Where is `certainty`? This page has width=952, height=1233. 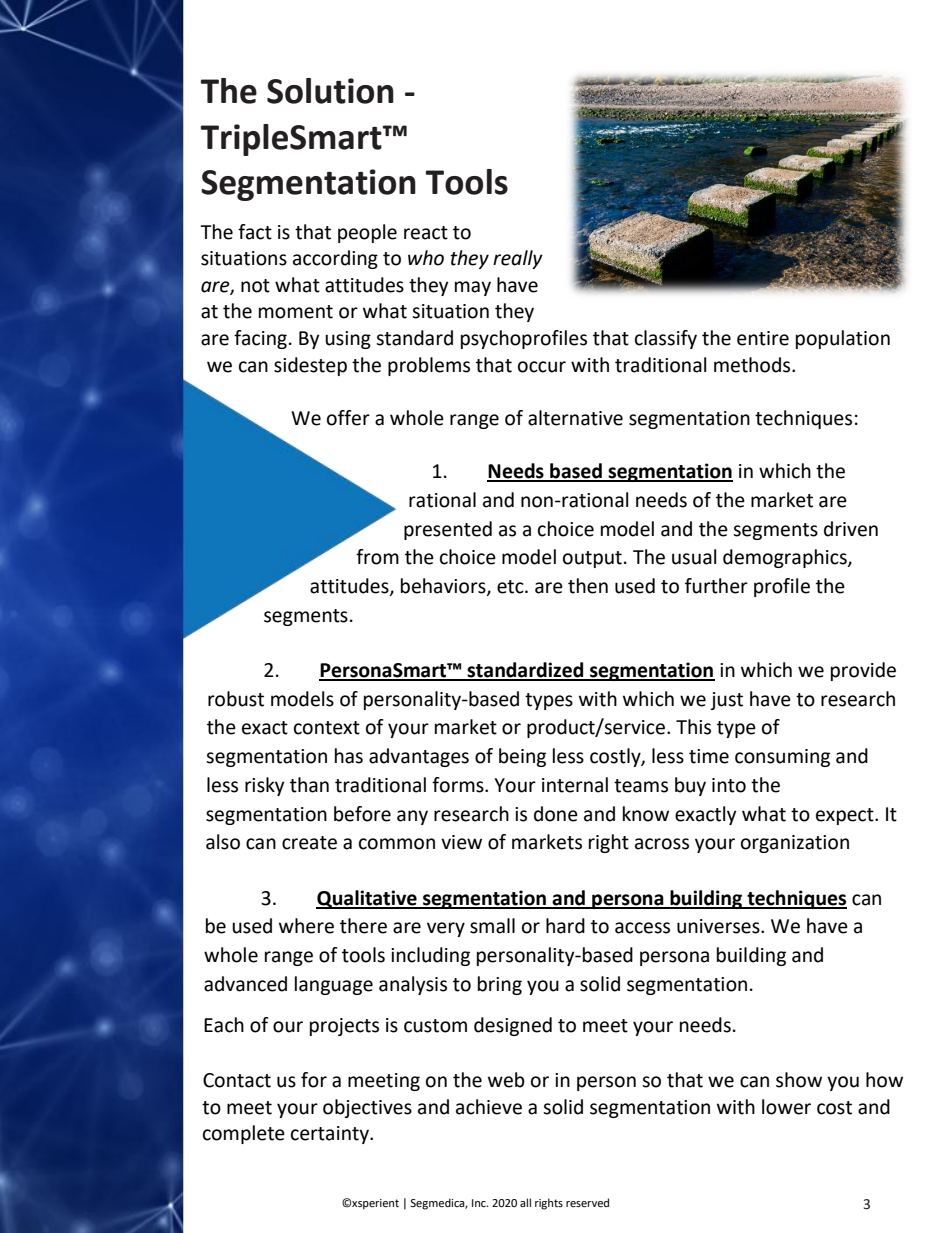
certainty is located at coordinates (331, 1135).
